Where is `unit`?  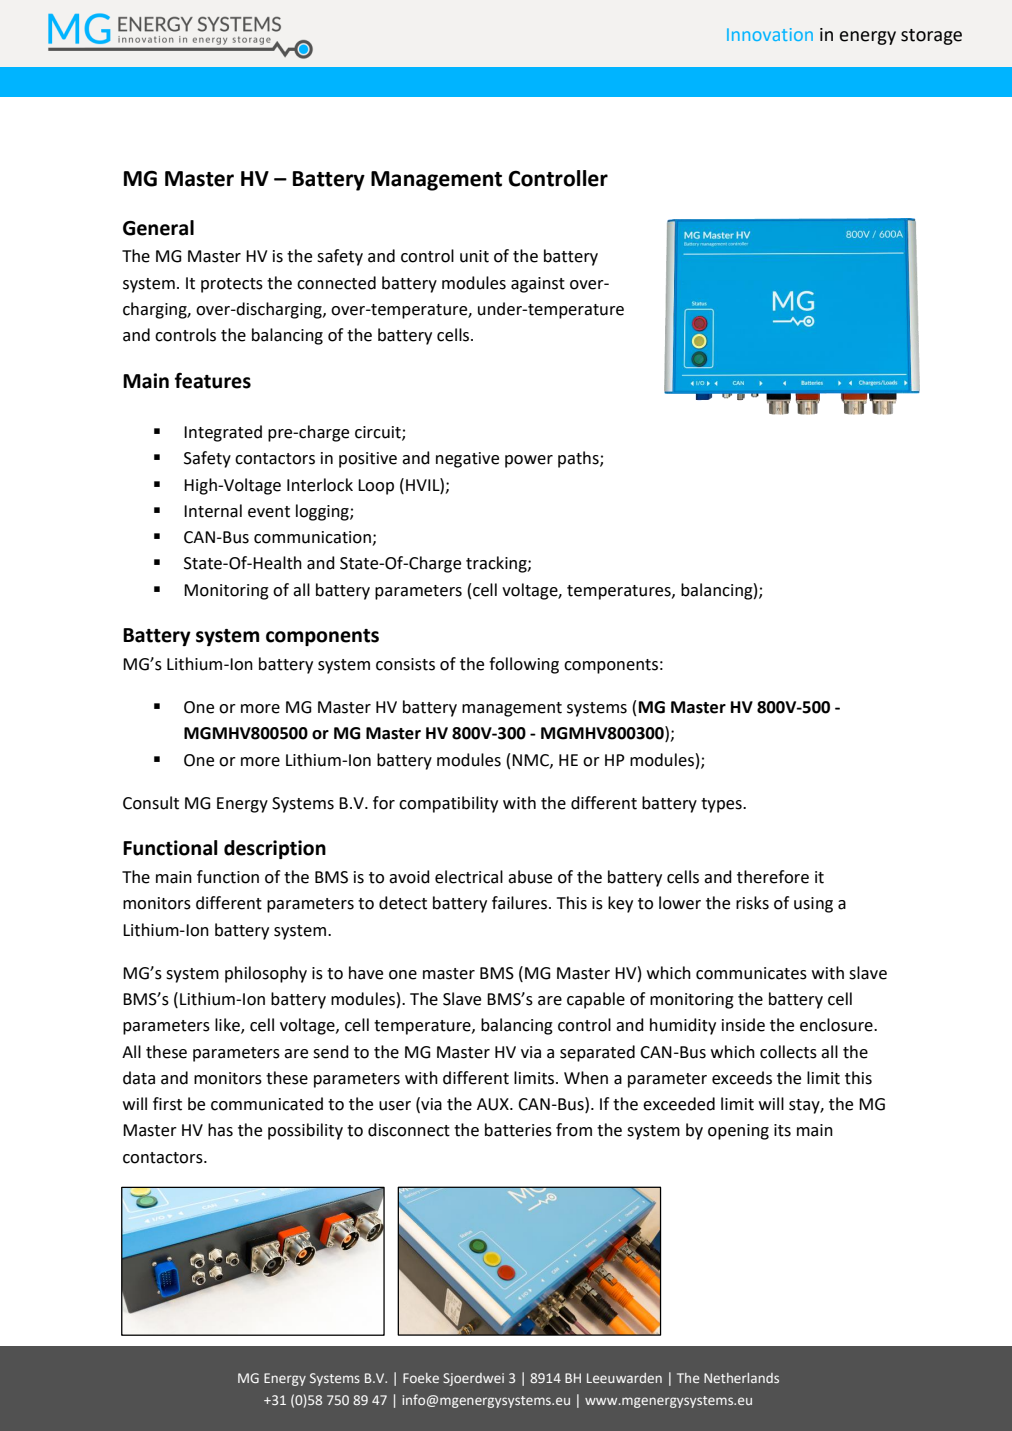 unit is located at coordinates (474, 256).
